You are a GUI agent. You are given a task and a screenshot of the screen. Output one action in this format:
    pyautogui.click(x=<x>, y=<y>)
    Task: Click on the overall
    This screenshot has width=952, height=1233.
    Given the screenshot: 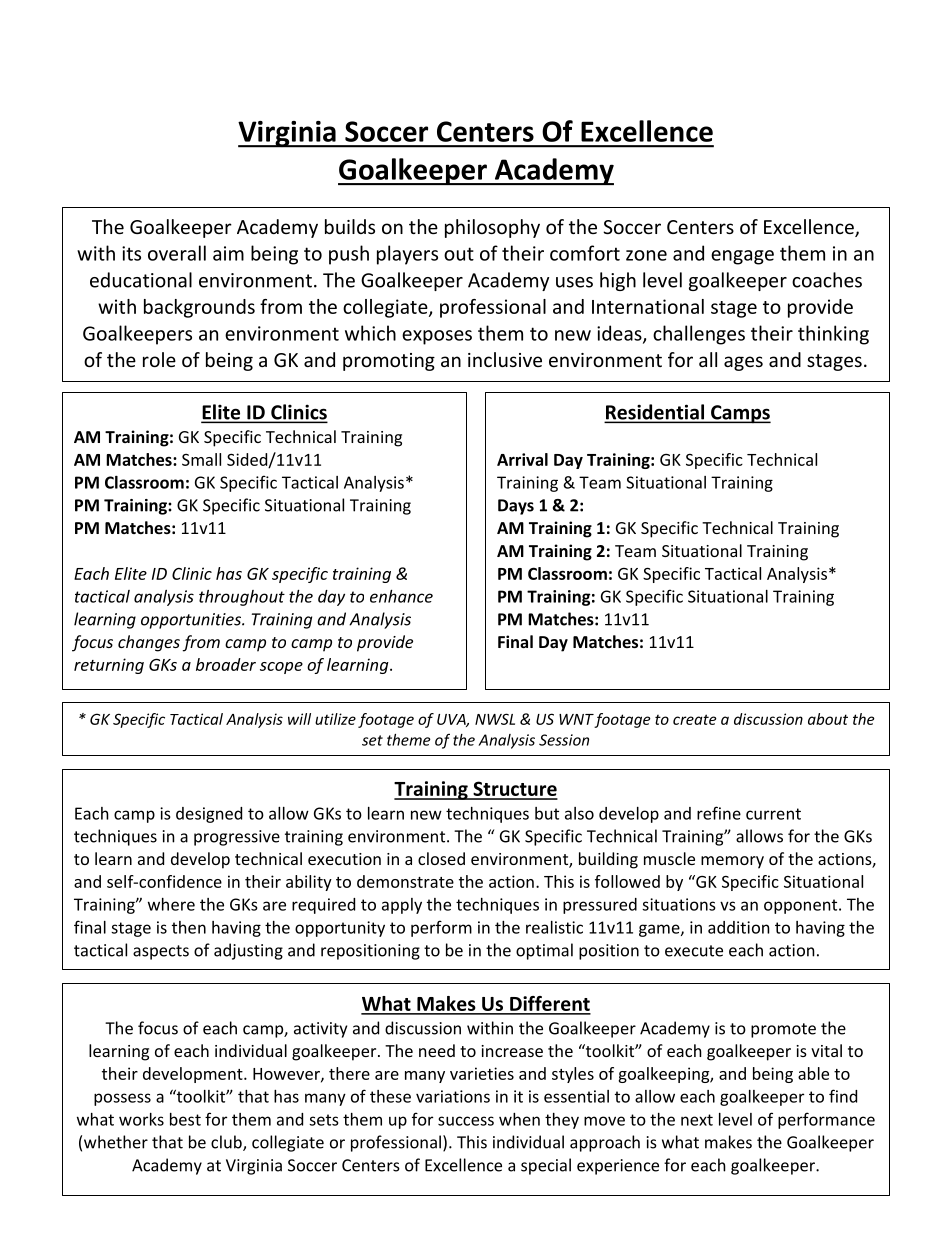 What is the action you would take?
    pyautogui.click(x=177, y=253)
